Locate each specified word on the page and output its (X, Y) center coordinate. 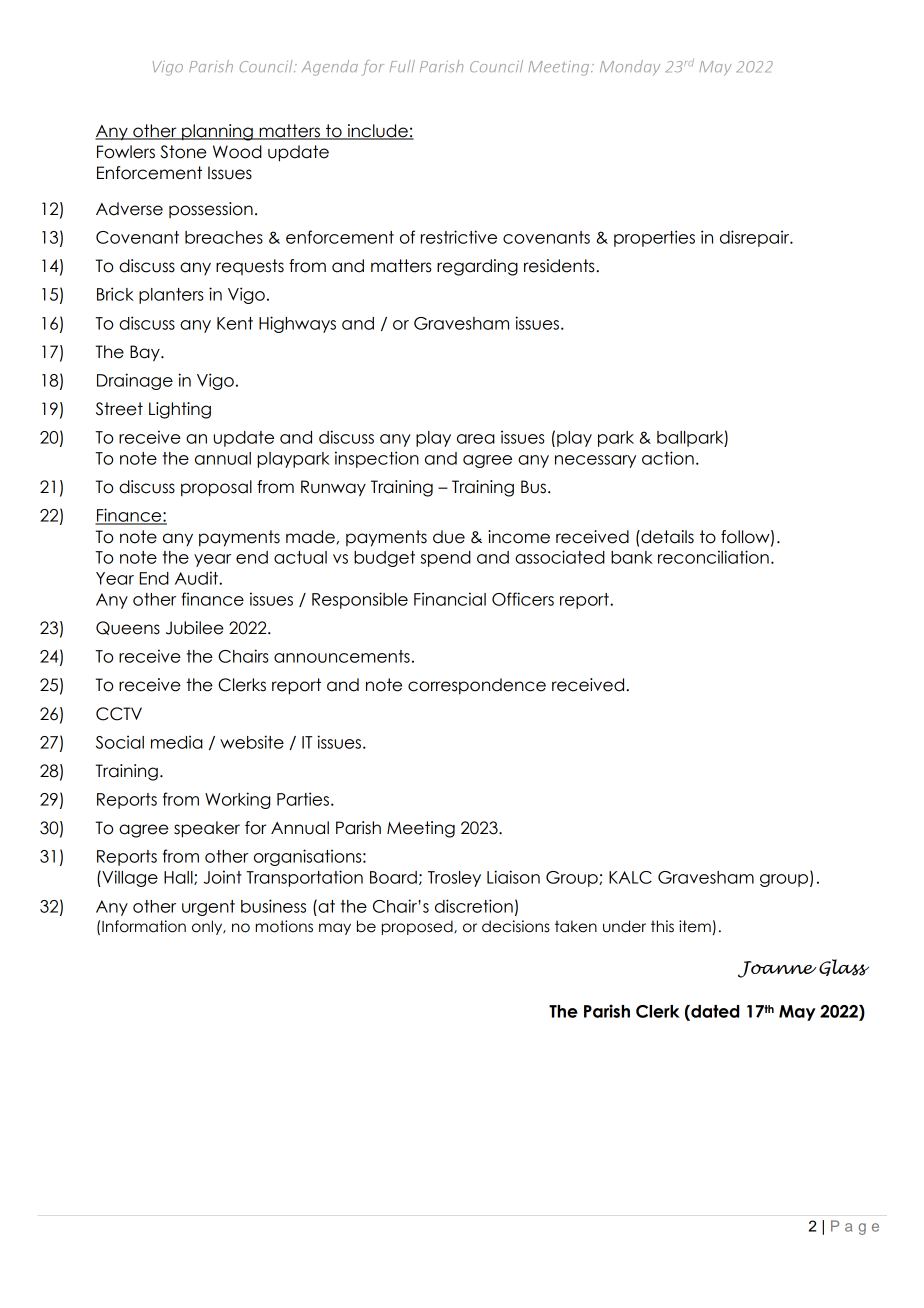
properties (654, 238)
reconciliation (713, 557)
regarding (477, 267)
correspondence (477, 686)
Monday (630, 68)
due (449, 537)
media (177, 742)
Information (144, 926)
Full (402, 66)
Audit (197, 578)
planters (171, 296)
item (695, 926)
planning (217, 132)
